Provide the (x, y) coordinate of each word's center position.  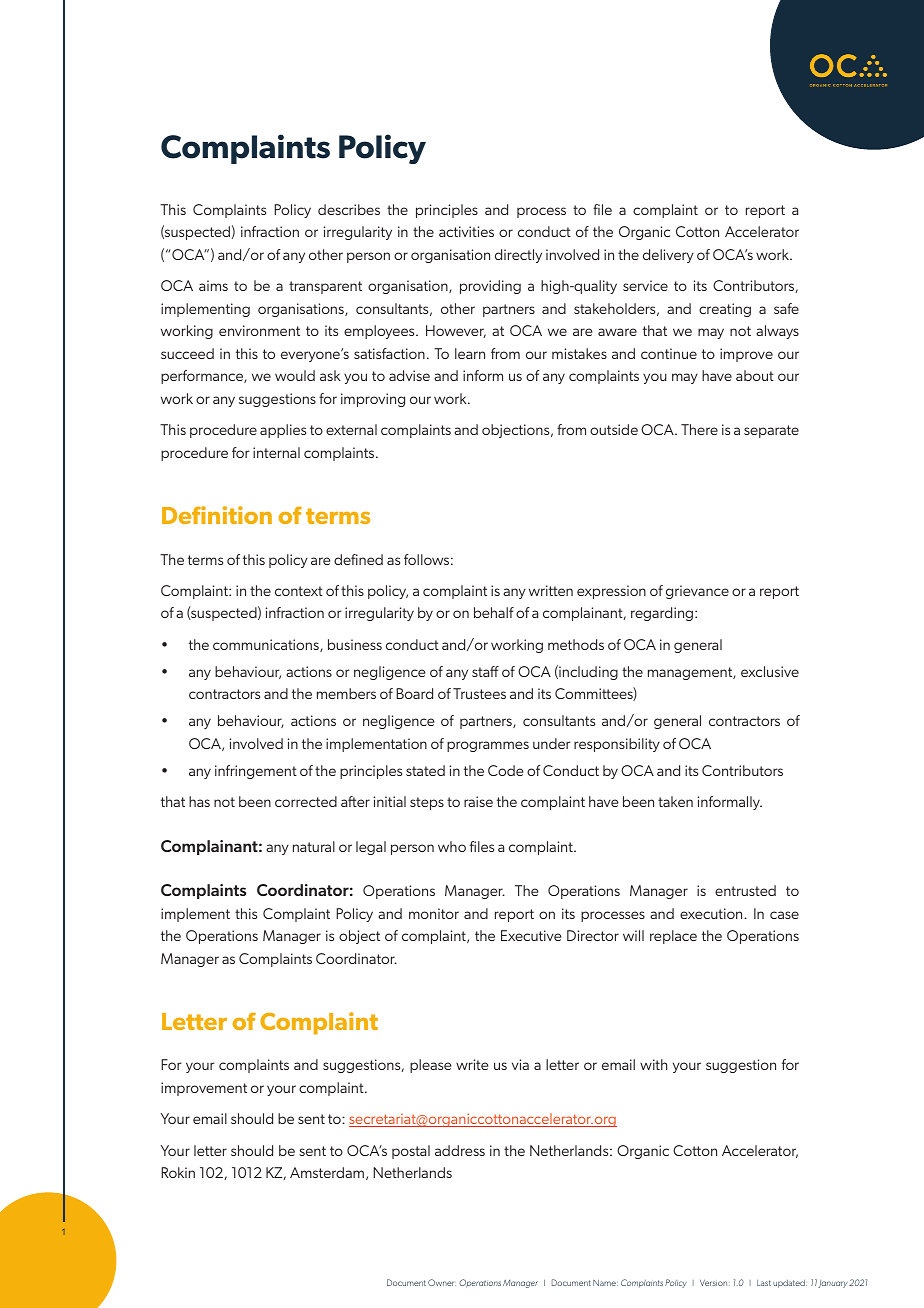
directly (518, 256)
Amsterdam (327, 1172)
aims (213, 285)
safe (786, 308)
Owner (442, 1282)
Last (764, 1283)
